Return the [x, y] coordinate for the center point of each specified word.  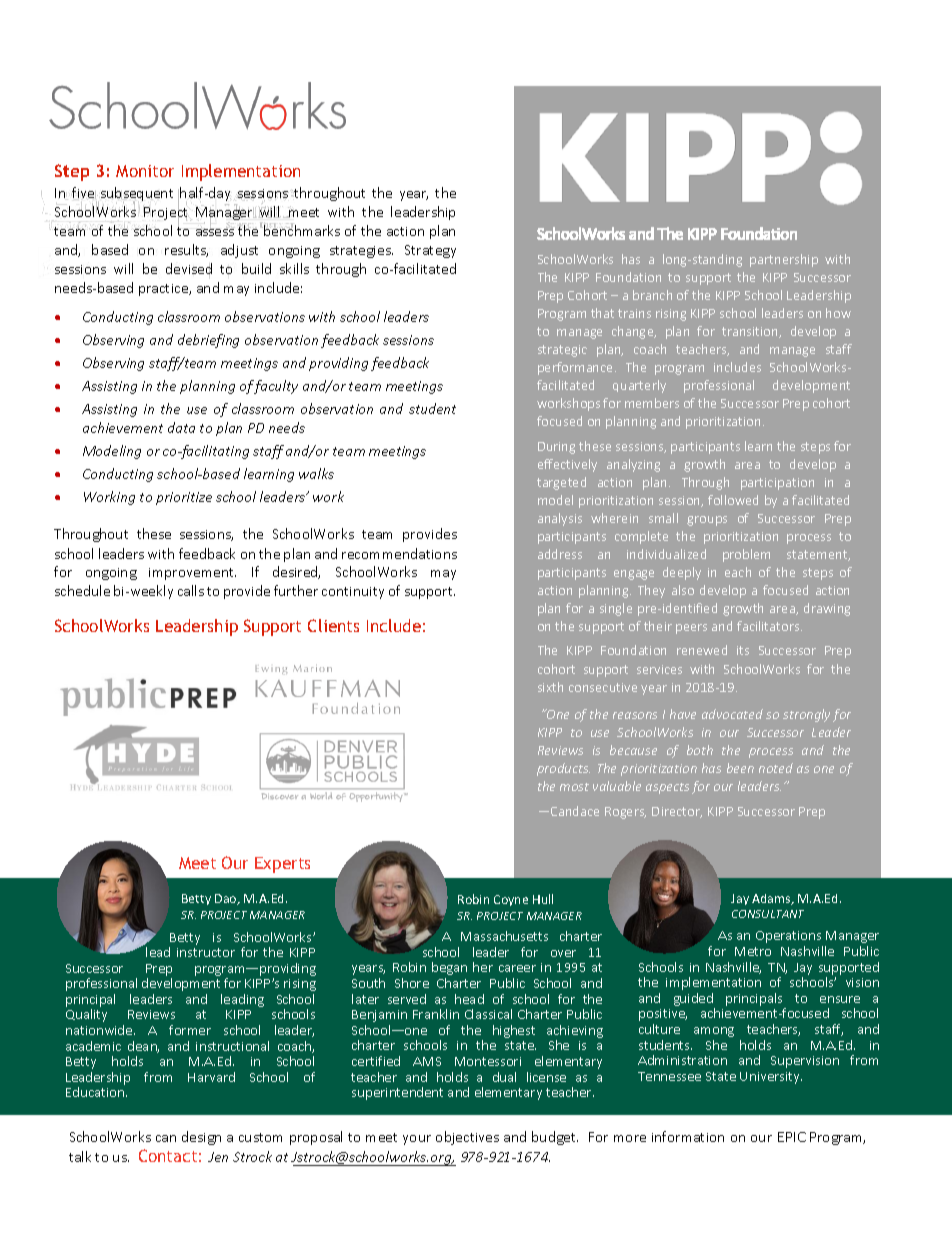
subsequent [137, 195]
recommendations [399, 553]
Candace [575, 811]
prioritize [184, 498]
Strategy [430, 251]
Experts [282, 865]
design [201, 1138]
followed [733, 500]
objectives [467, 1138]
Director [677, 812]
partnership [784, 260]
